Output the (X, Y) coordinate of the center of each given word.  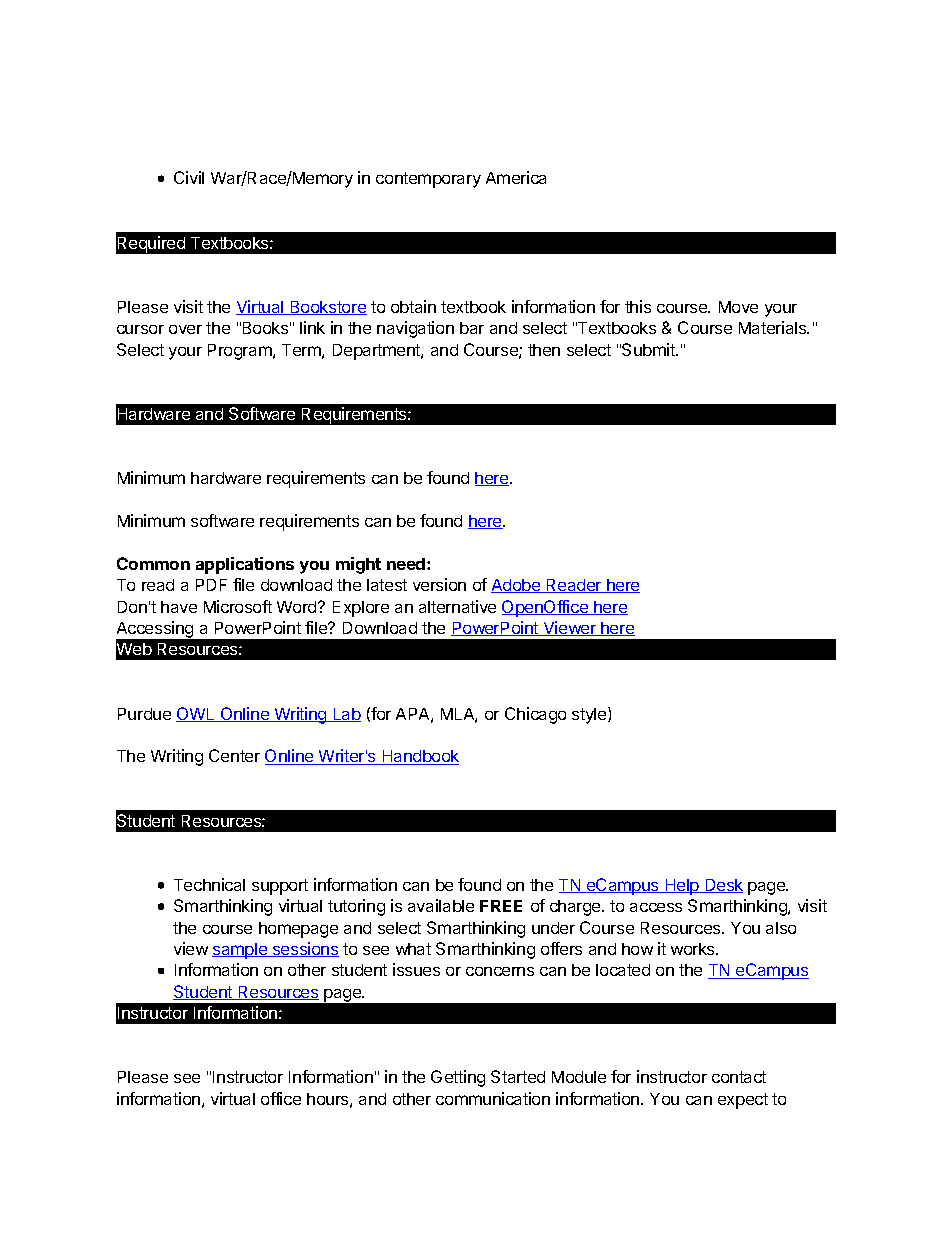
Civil (189, 177)
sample (240, 951)
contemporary (428, 180)
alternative (457, 606)
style (590, 715)
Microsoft (238, 606)
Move (738, 307)
